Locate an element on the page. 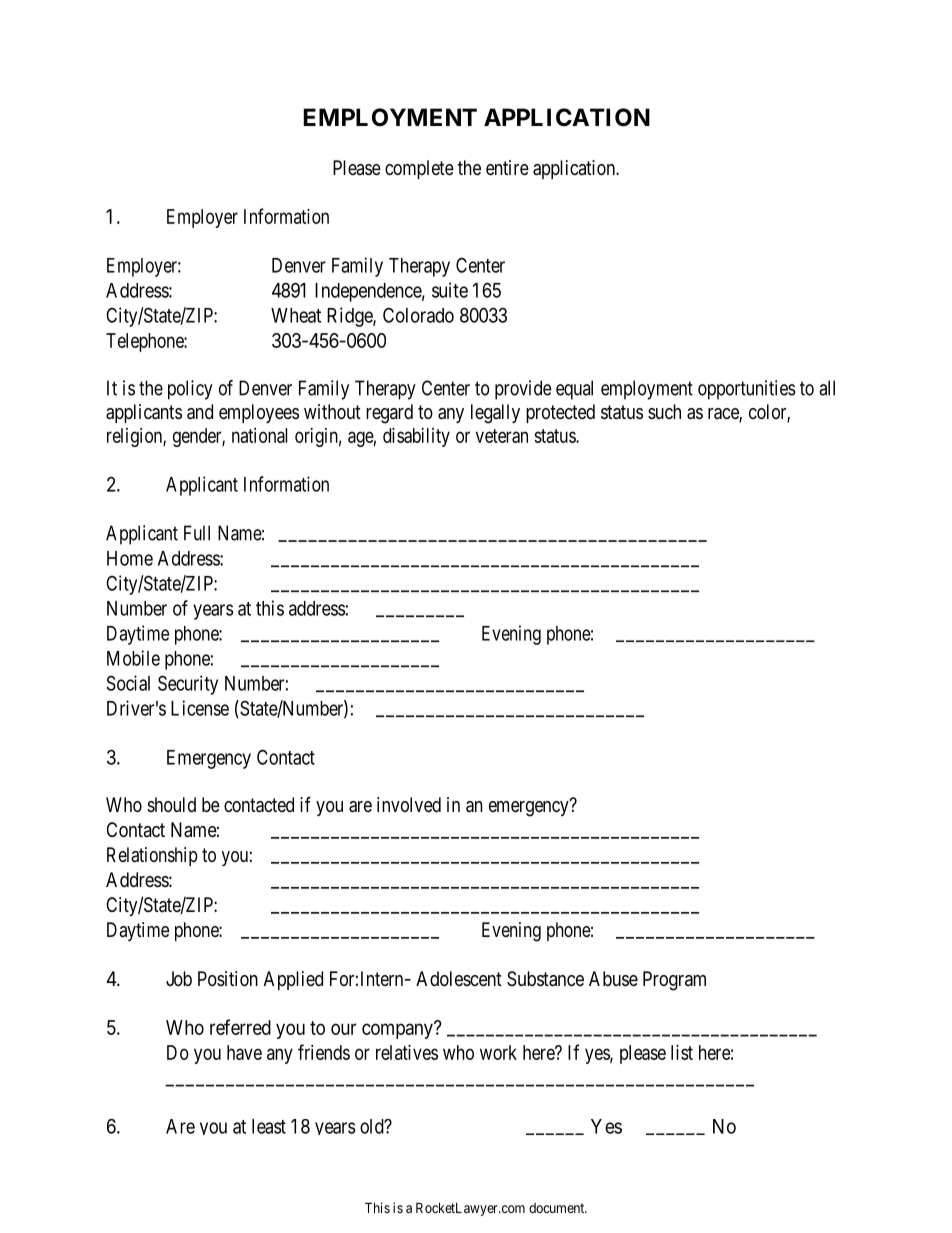 The image size is (952, 1233). least is located at coordinates (269, 1126).
